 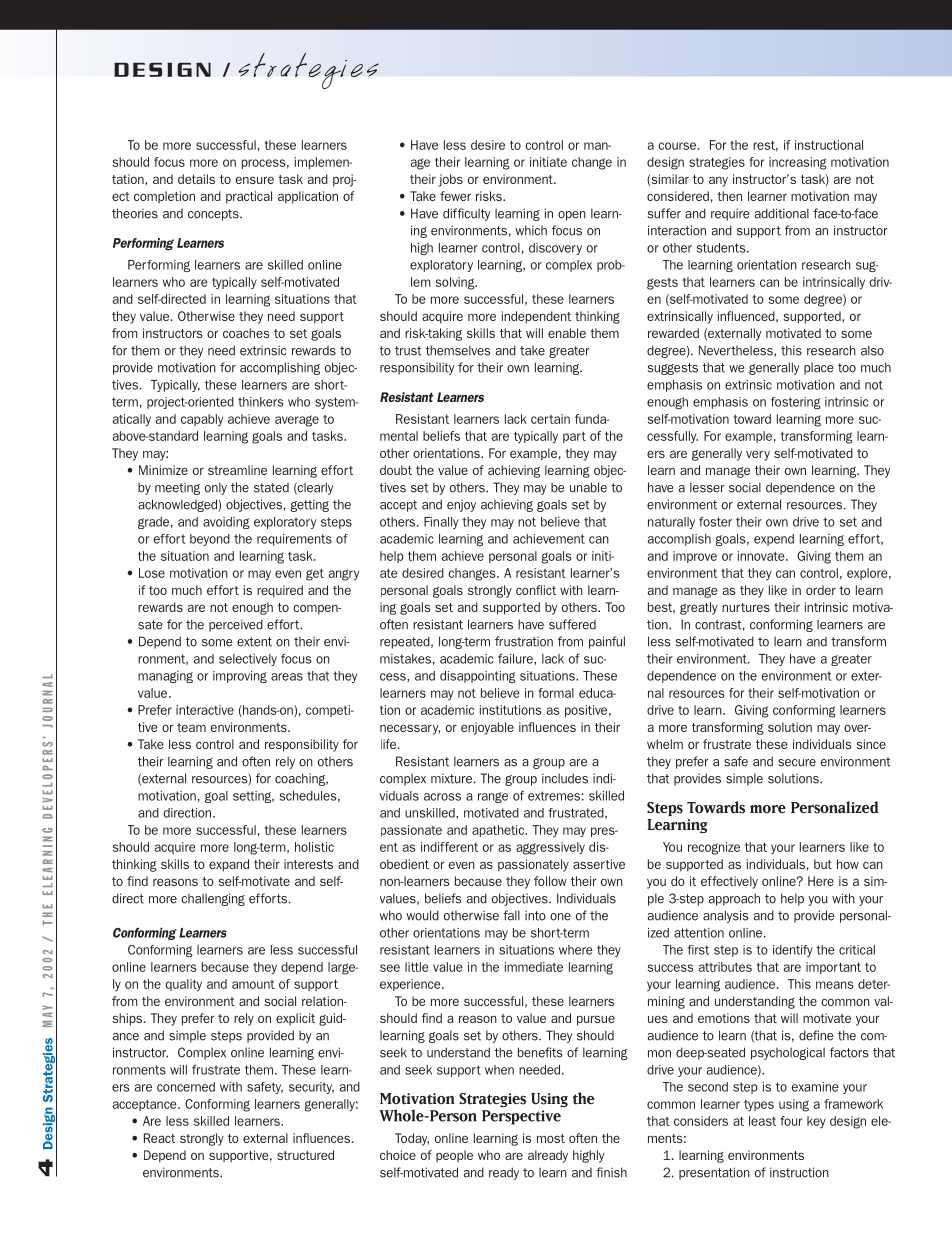 I want to click on avoiding, so click(x=226, y=523).
